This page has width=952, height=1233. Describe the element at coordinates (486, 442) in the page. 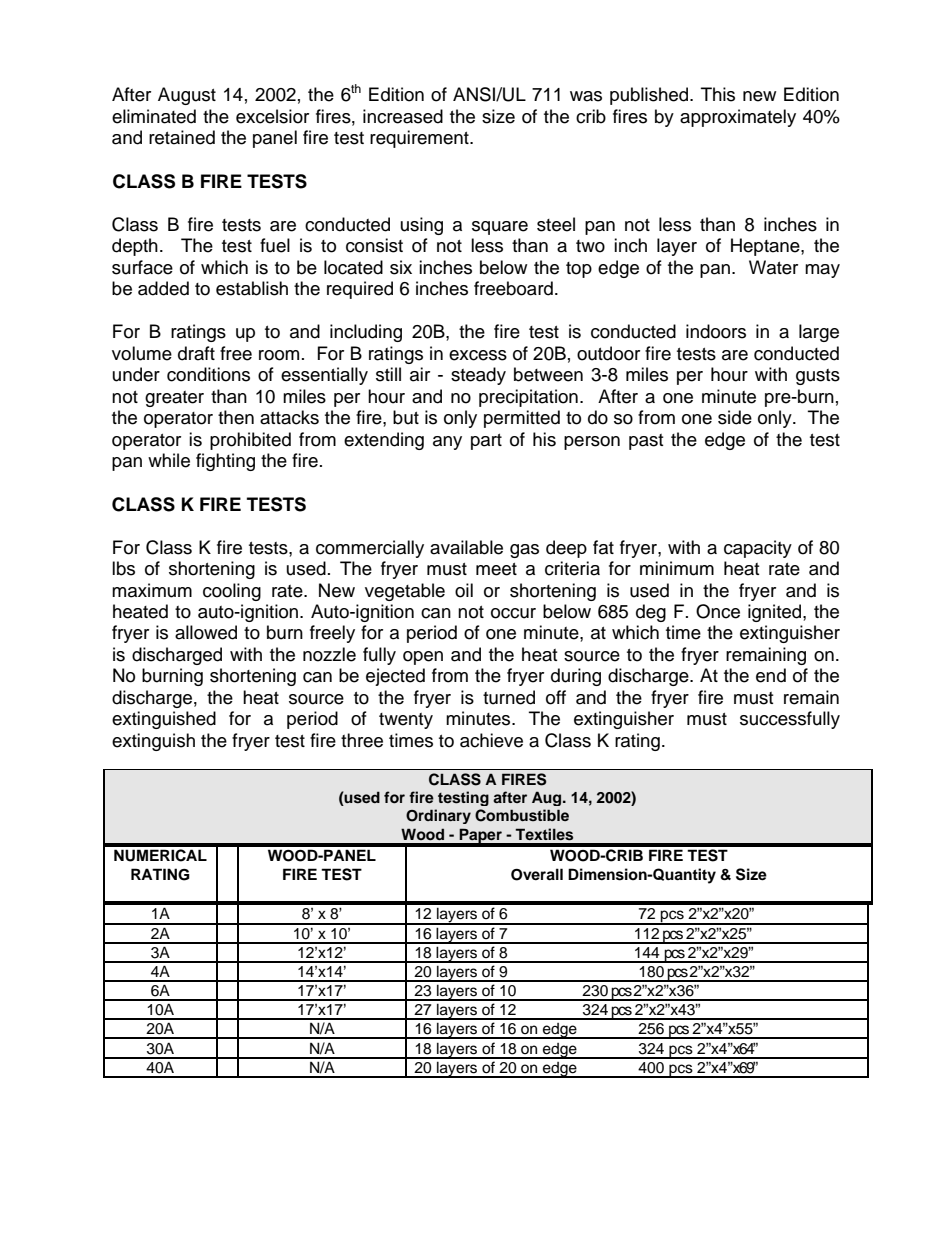

I see `part` at that location.
